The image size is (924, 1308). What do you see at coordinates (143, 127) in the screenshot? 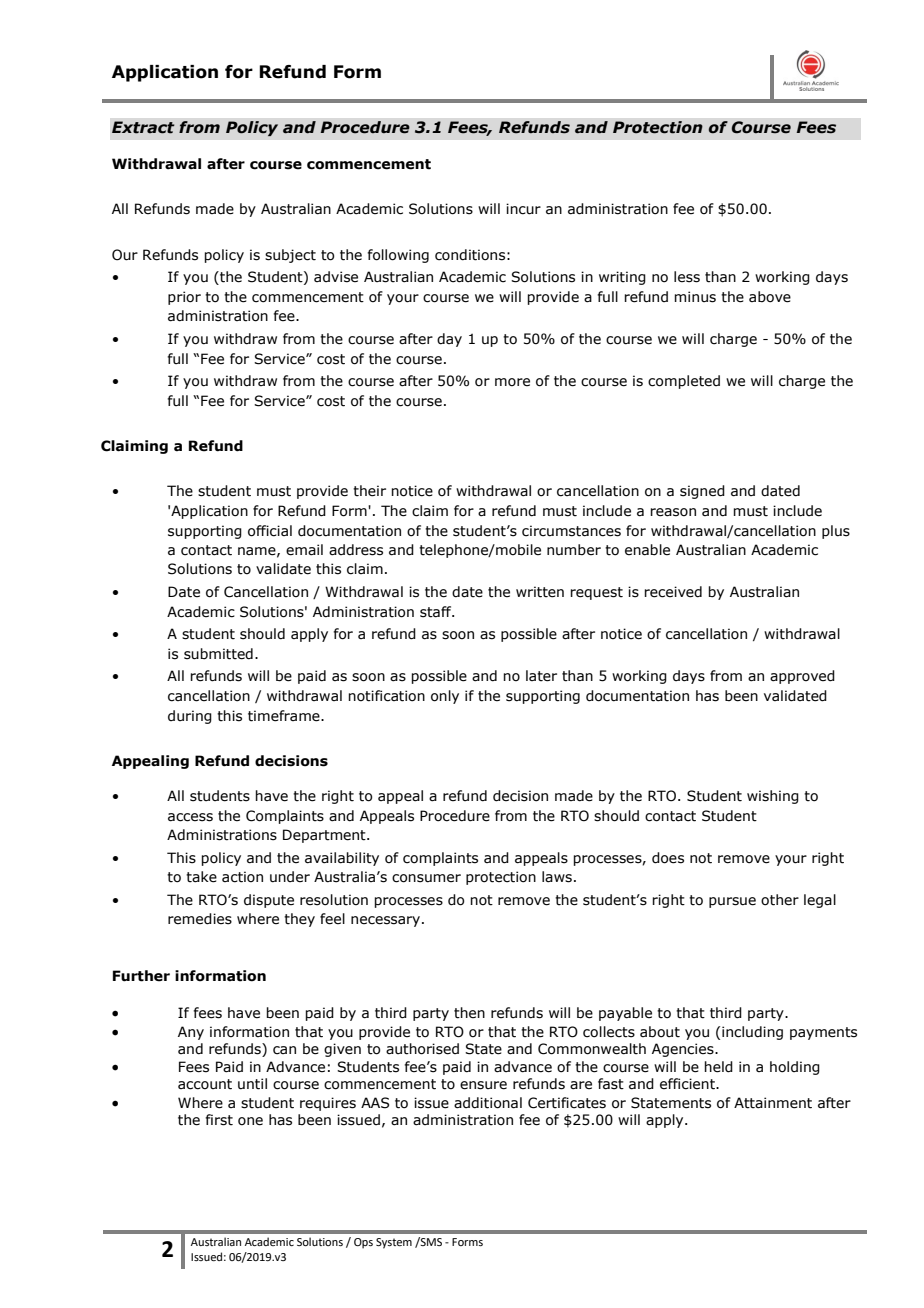
I see `Extract` at bounding box center [143, 127].
